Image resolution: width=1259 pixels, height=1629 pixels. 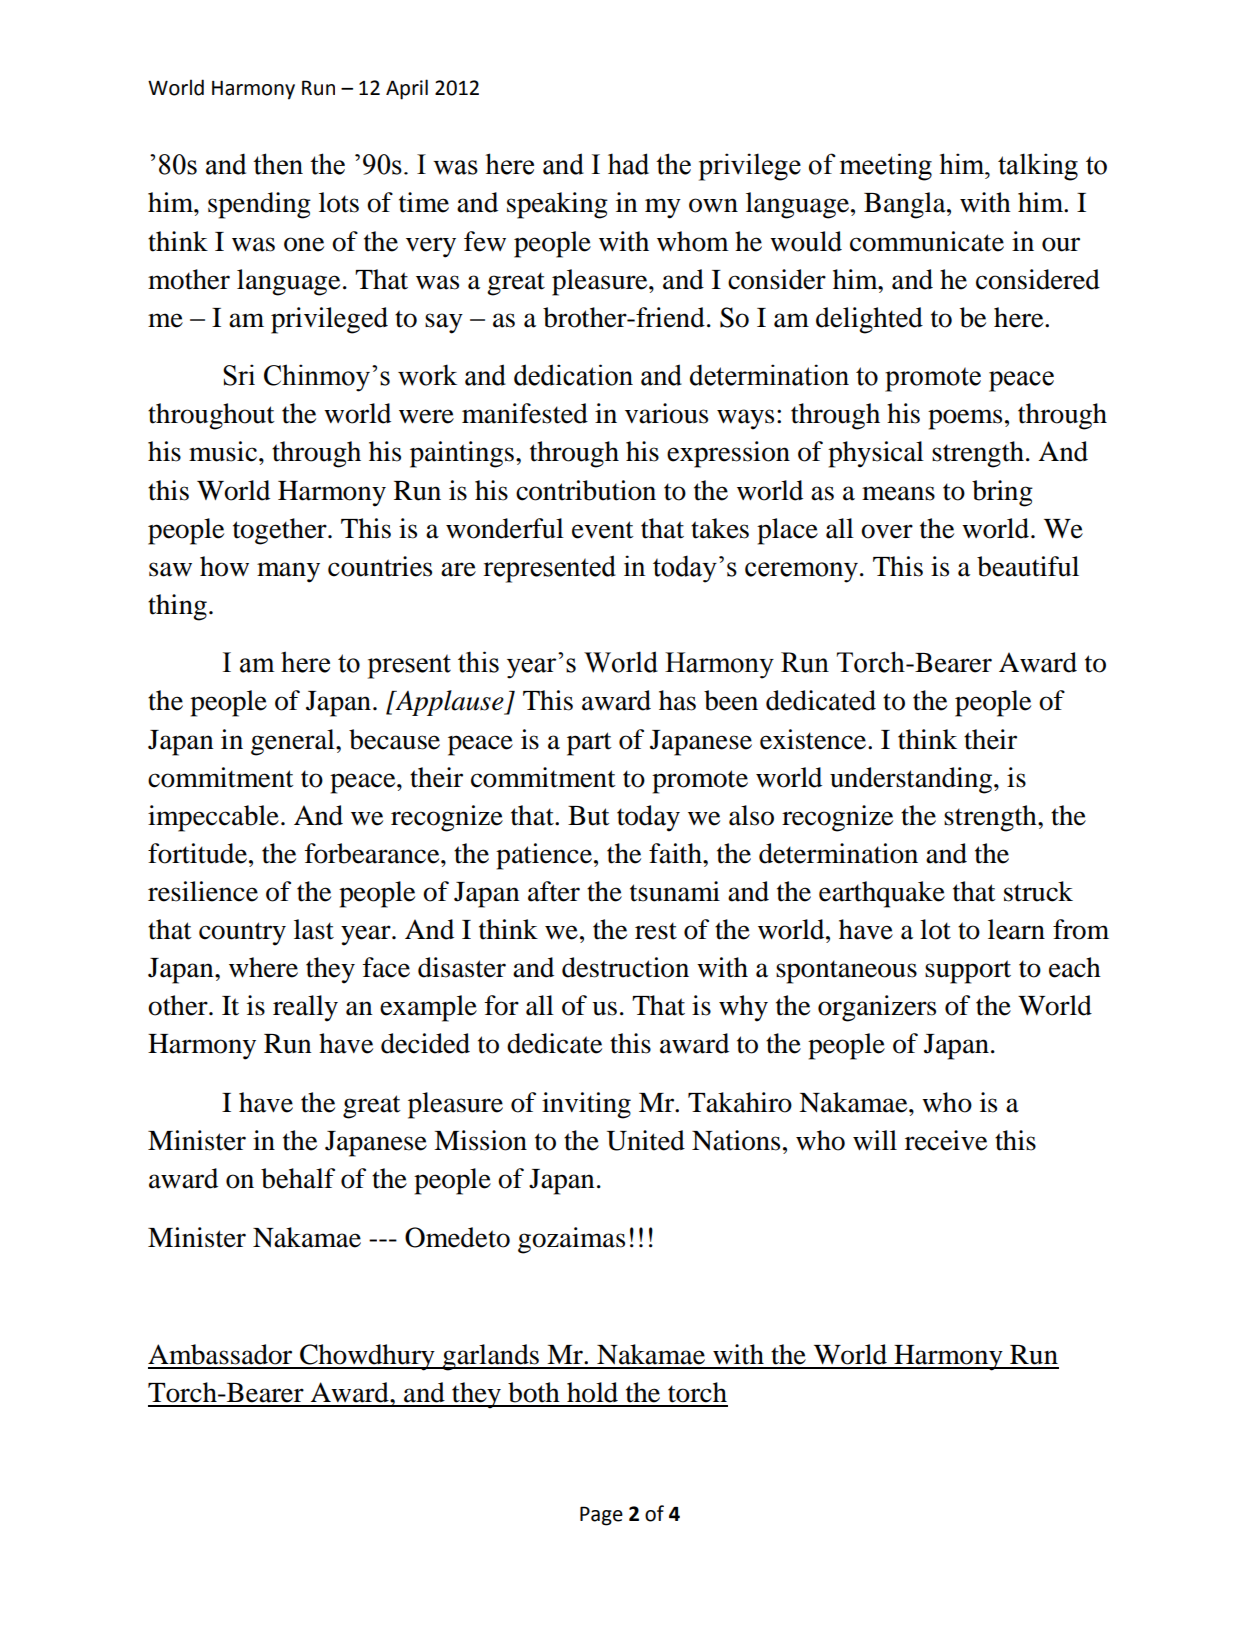 What do you see at coordinates (294, 742) in the screenshot?
I see `general` at bounding box center [294, 742].
